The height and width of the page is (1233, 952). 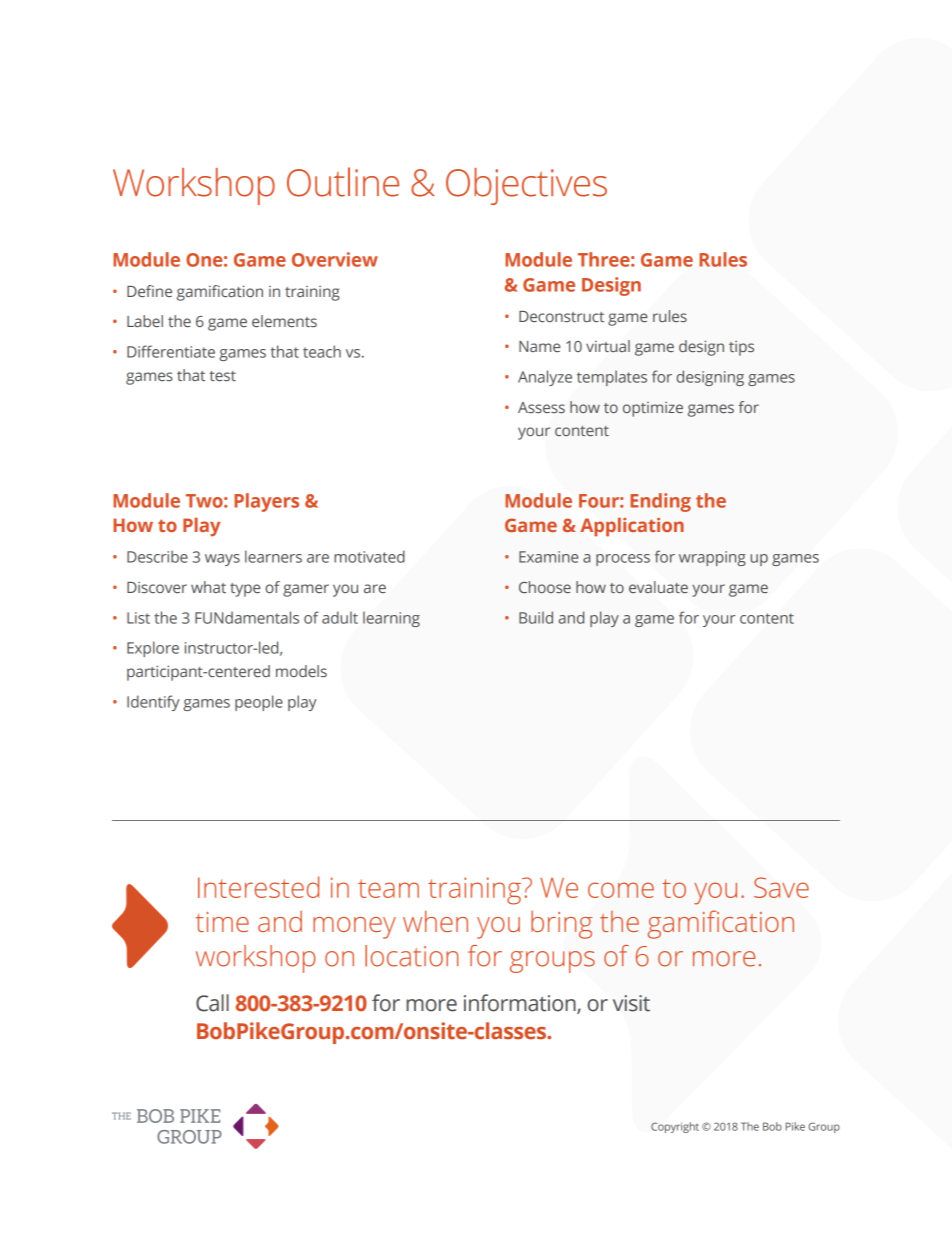 I want to click on tips, so click(x=741, y=348).
